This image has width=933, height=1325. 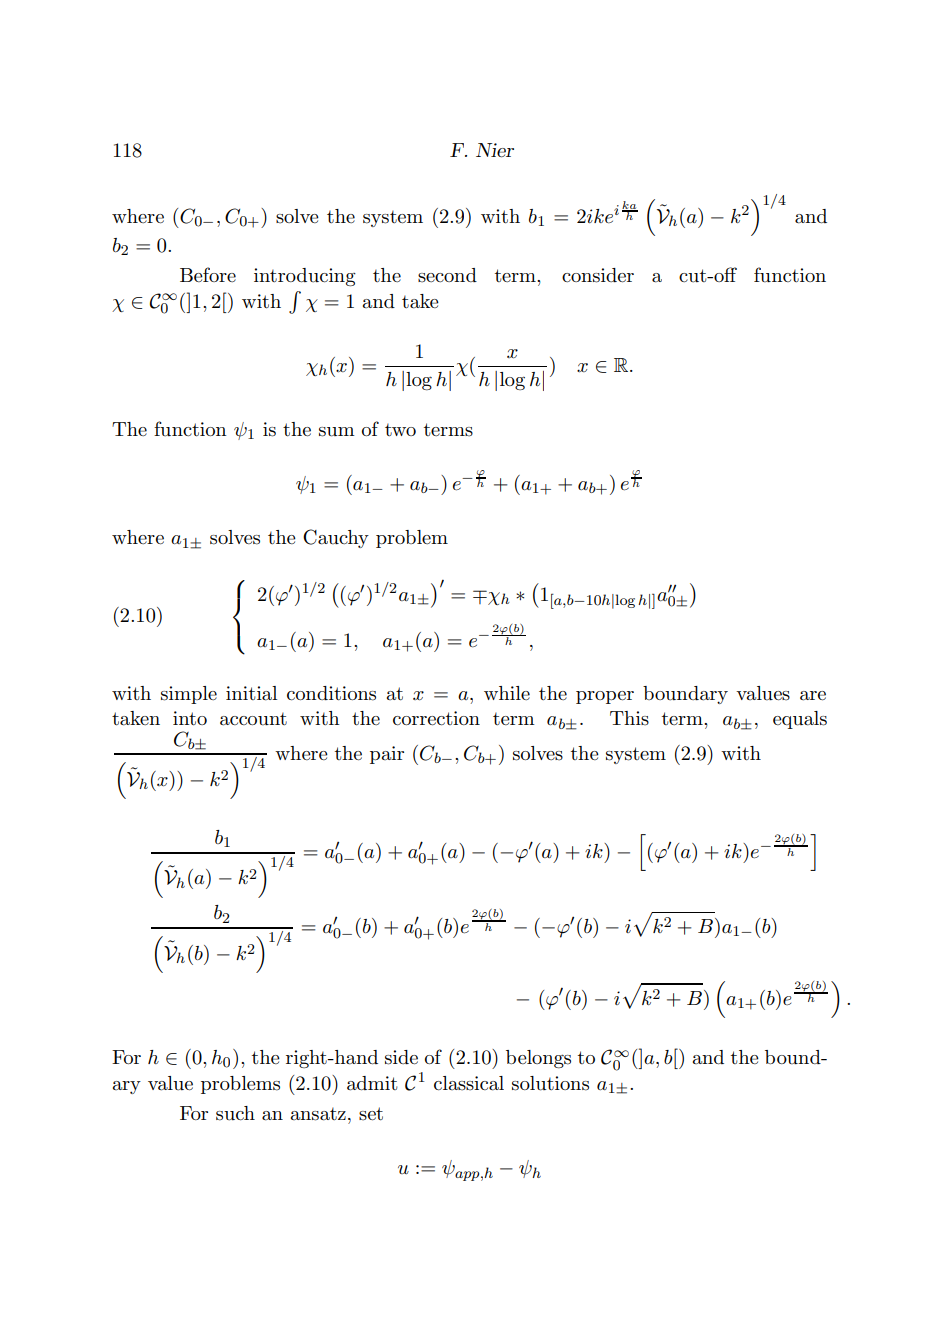 What do you see at coordinates (305, 277) in the image?
I see `introducing` at bounding box center [305, 277].
